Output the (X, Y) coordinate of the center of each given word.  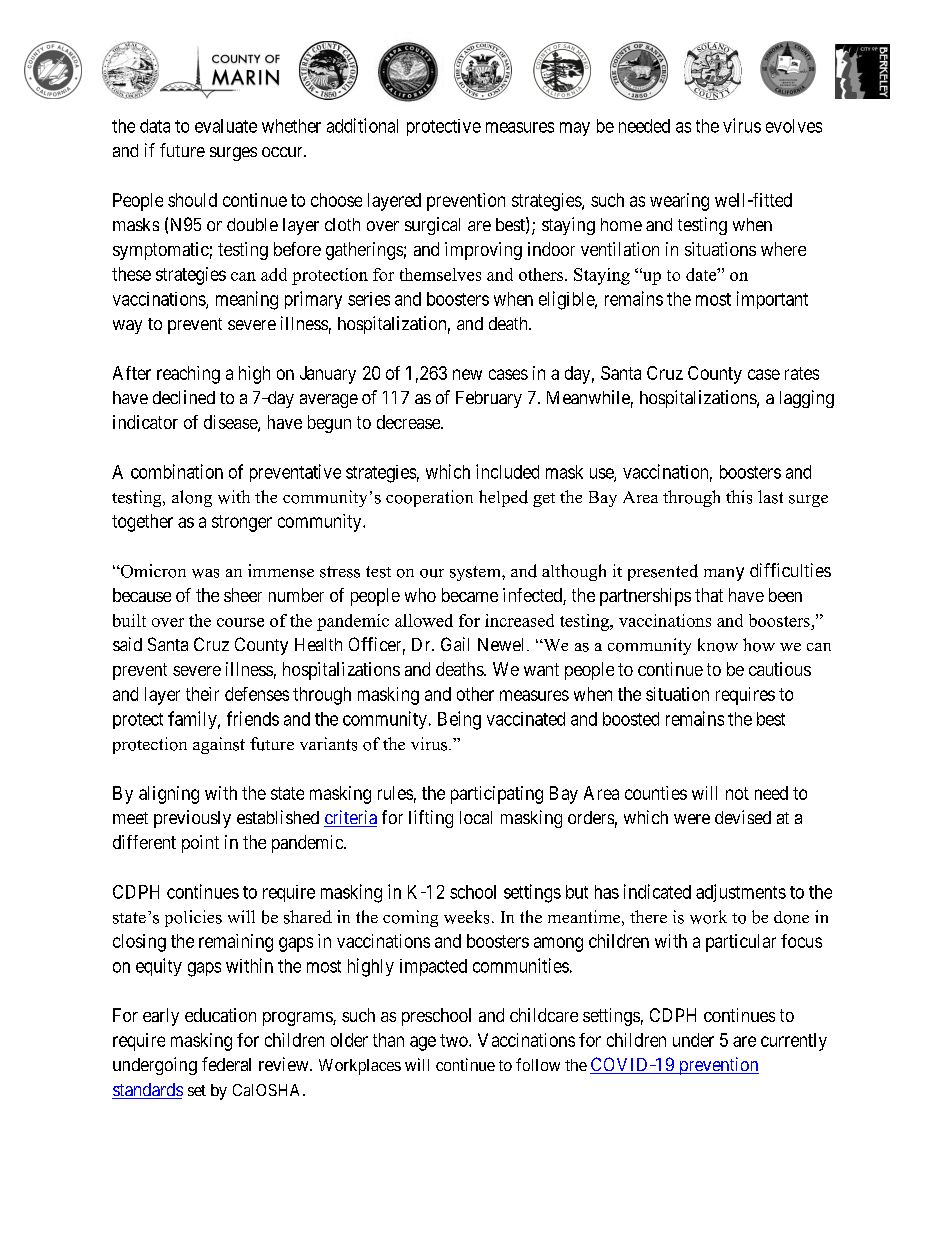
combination (177, 471)
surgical (432, 226)
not (737, 793)
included (507, 471)
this (739, 497)
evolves (794, 126)
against (219, 745)
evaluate (226, 126)
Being (459, 720)
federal (226, 1064)
